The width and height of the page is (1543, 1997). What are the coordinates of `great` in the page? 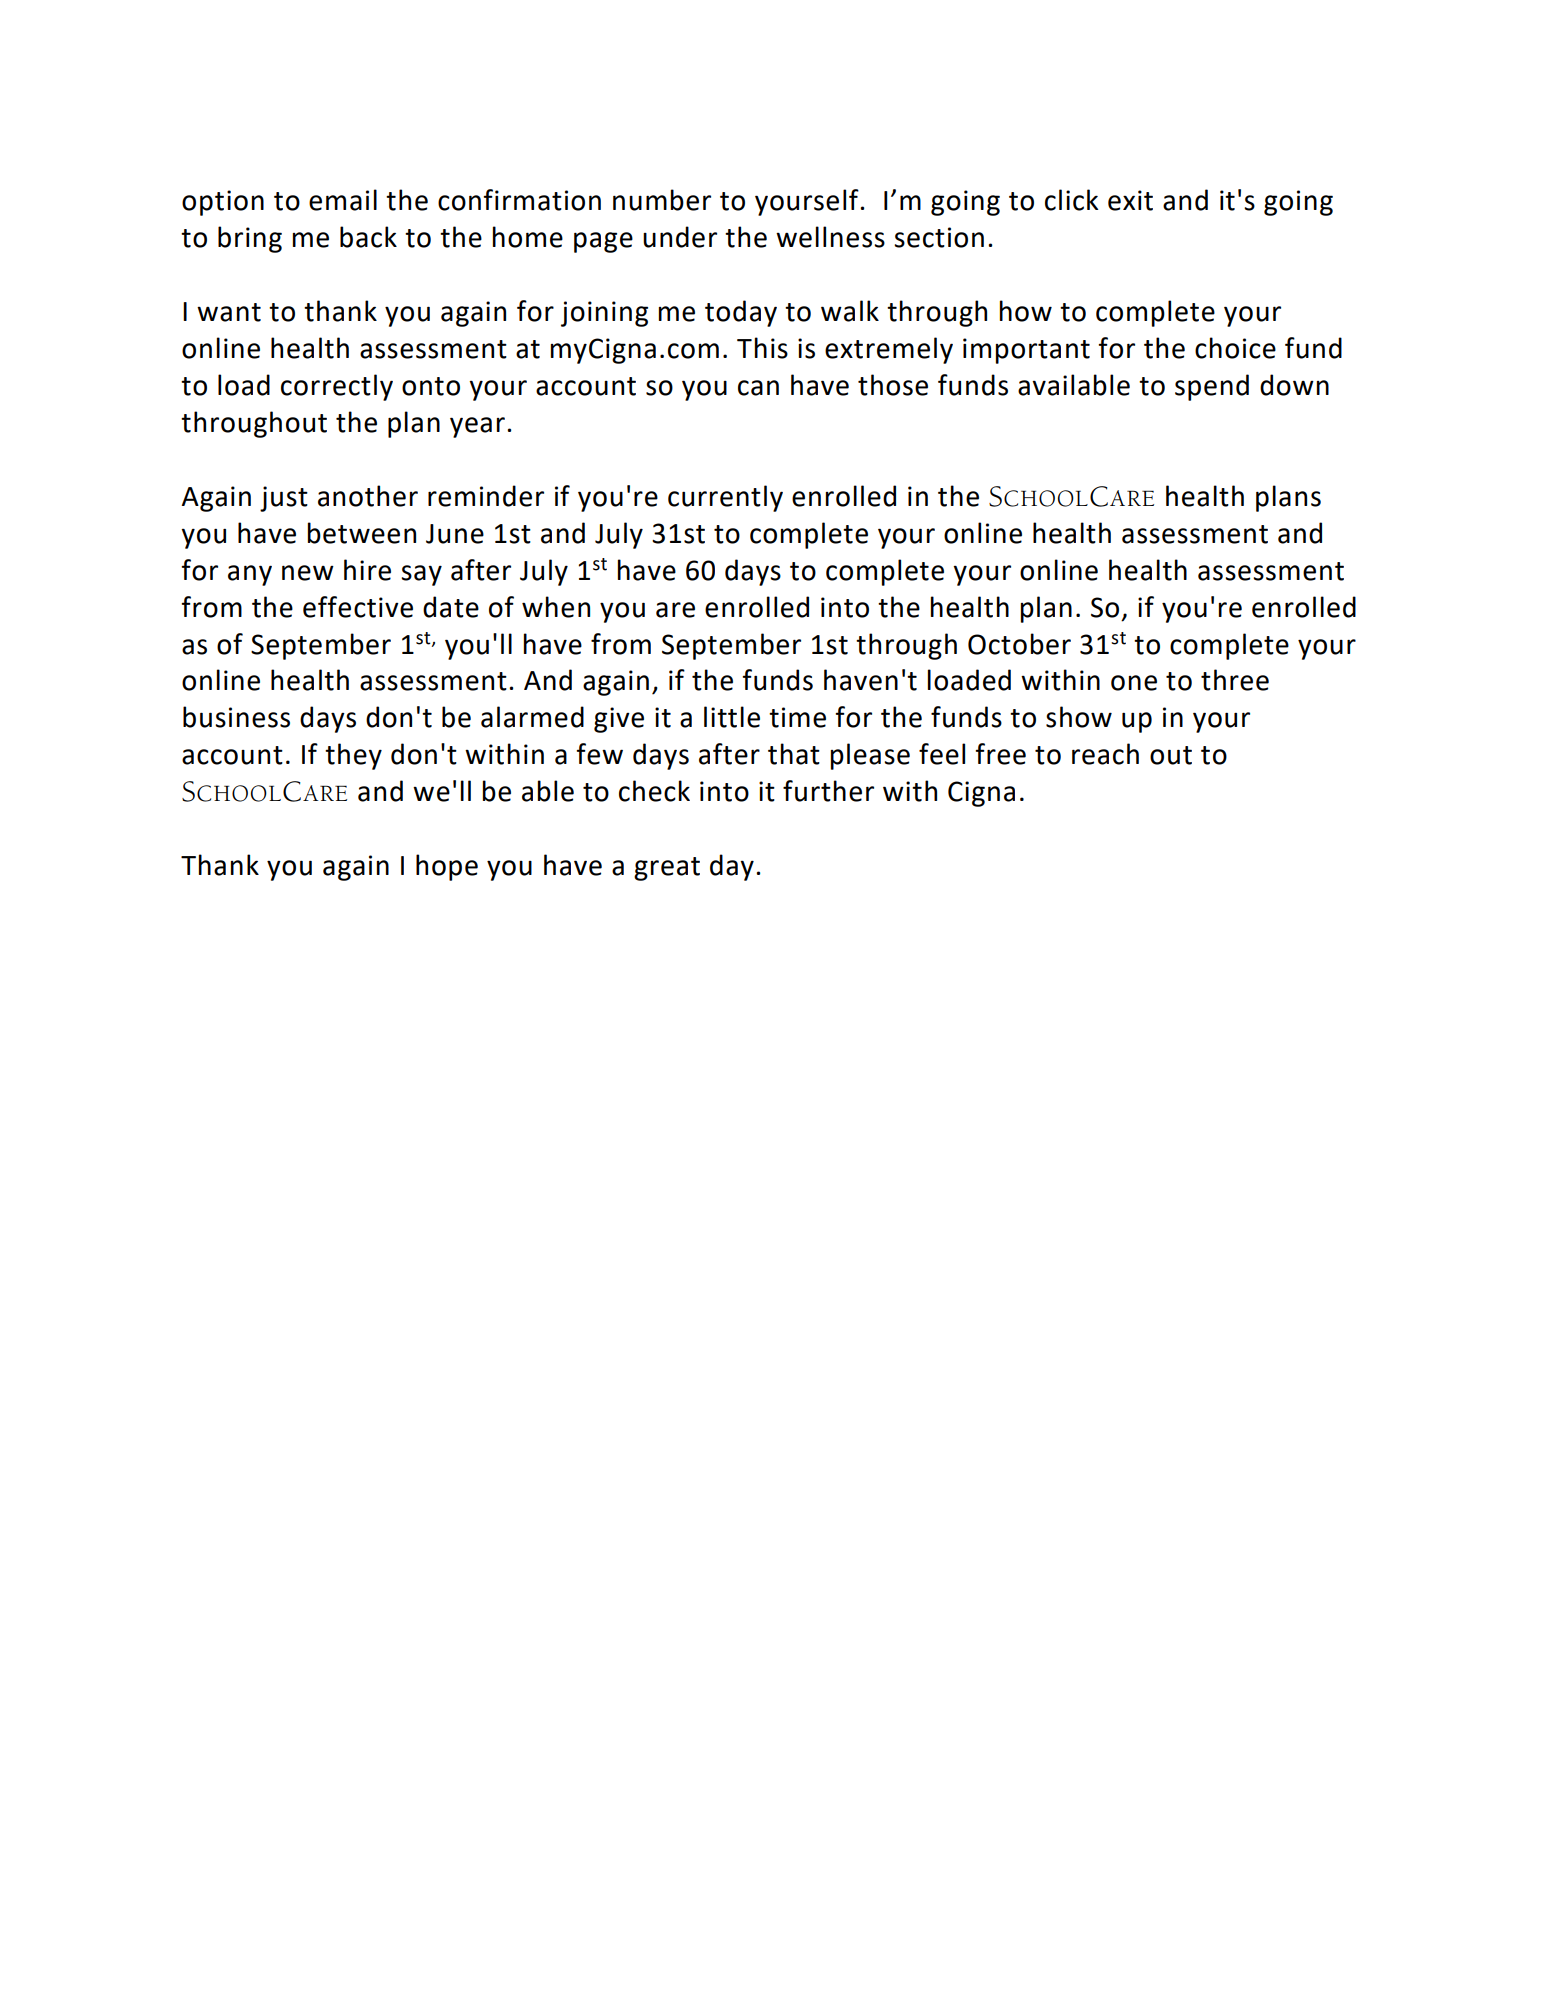 It's located at (667, 869).
